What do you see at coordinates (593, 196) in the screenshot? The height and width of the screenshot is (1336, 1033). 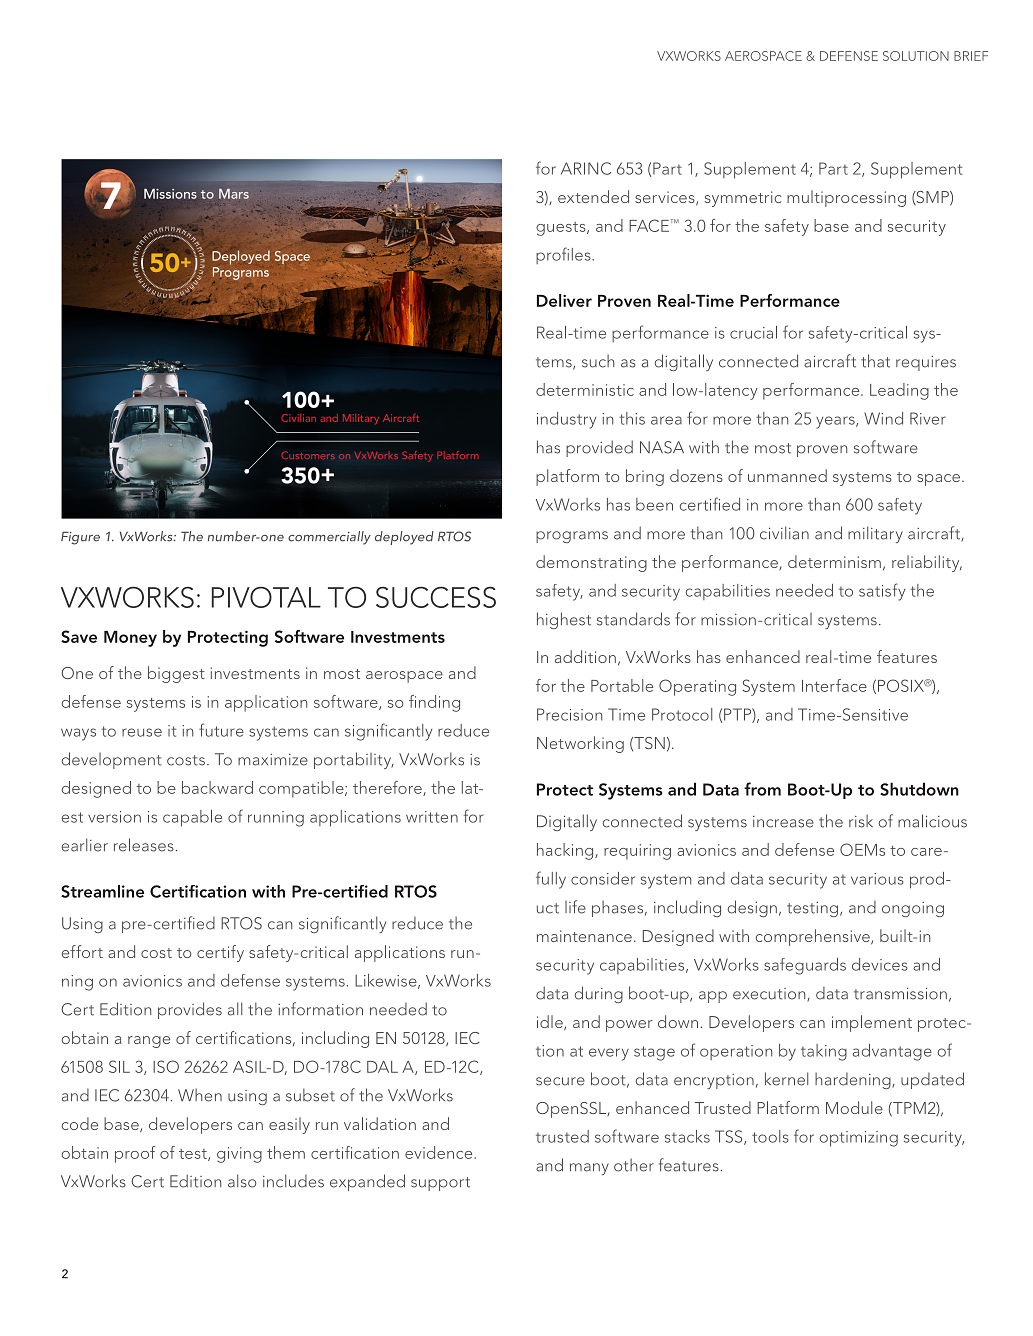 I see `extended` at bounding box center [593, 196].
